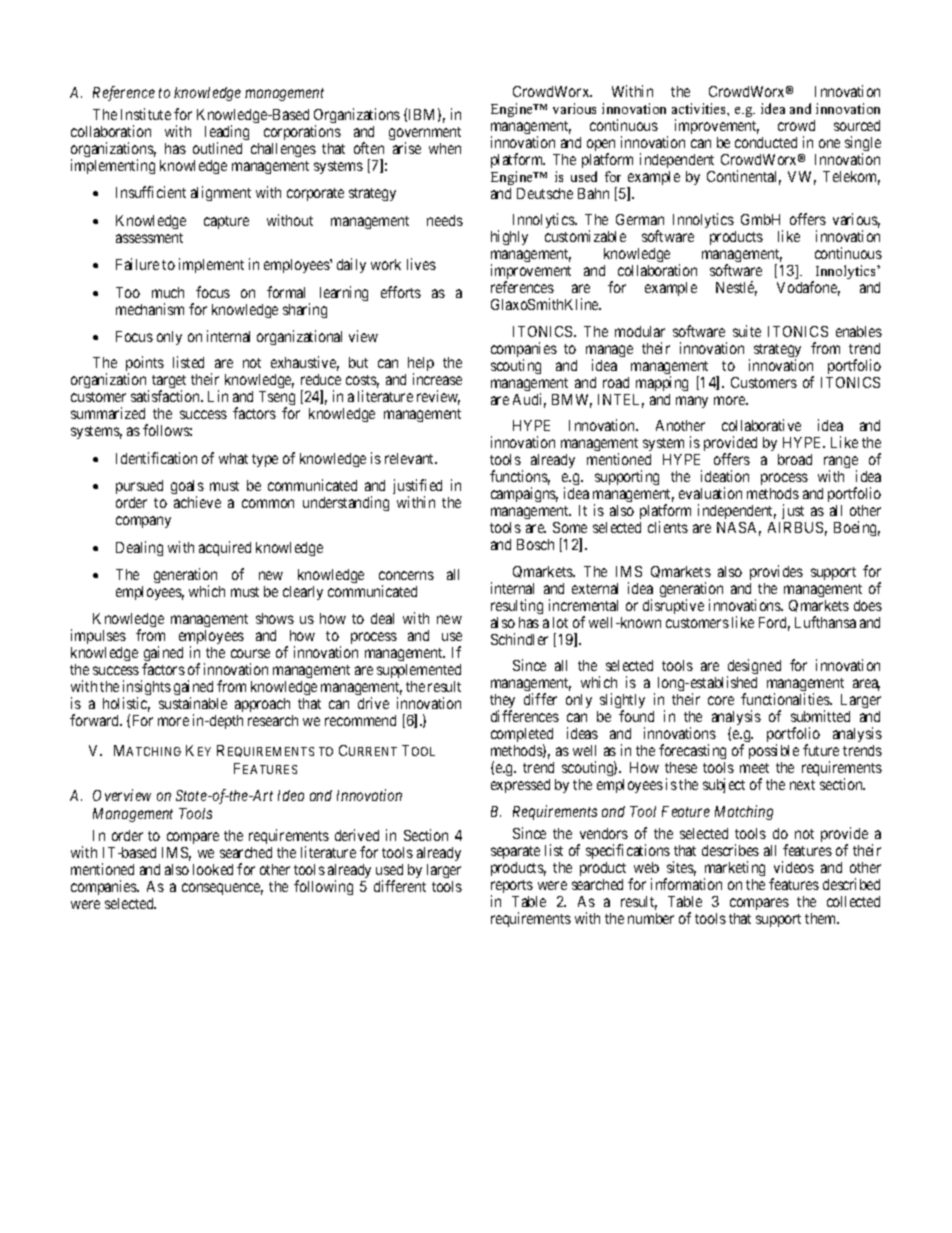  I want to click on when, so click(445, 148).
